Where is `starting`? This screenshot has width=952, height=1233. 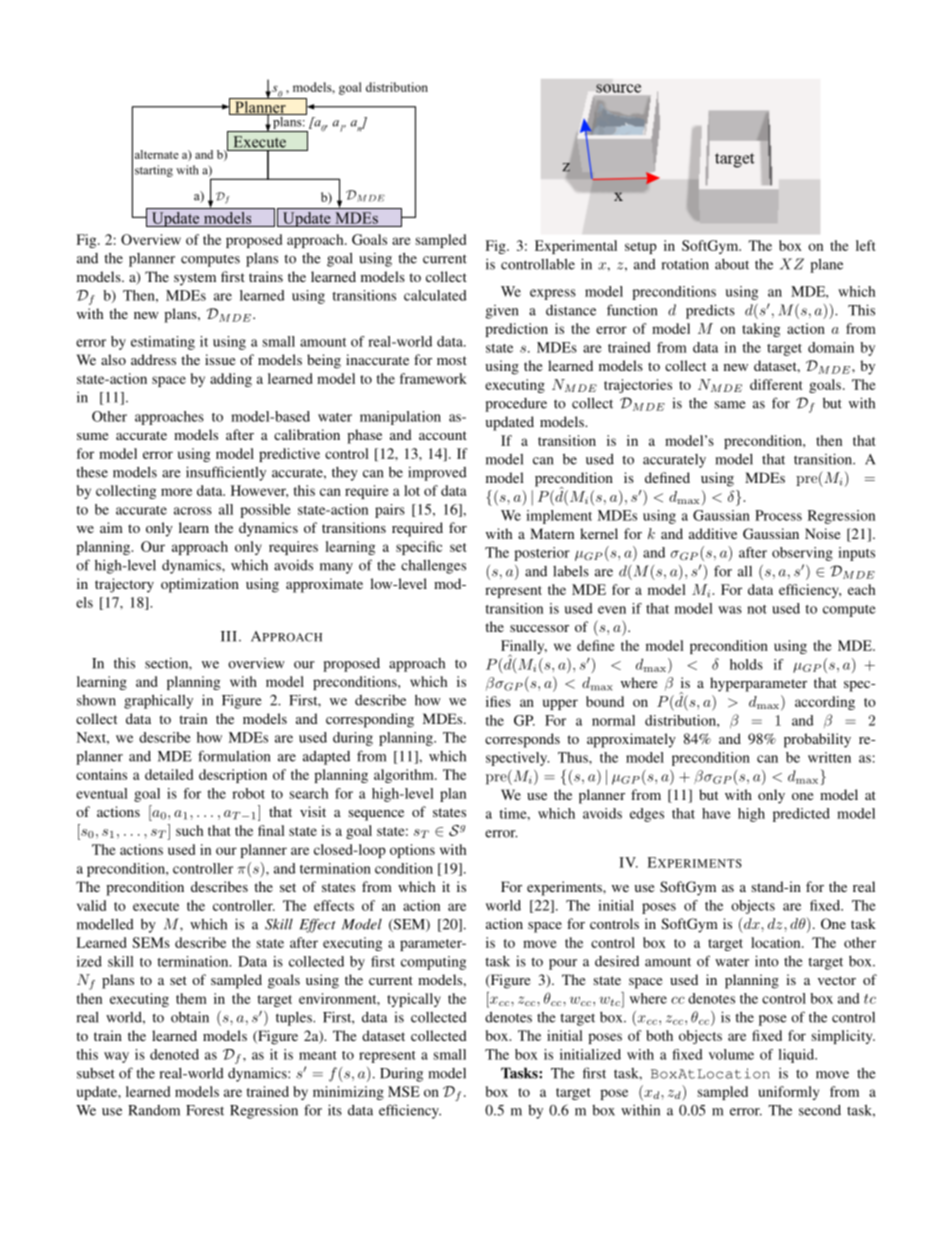 starting is located at coordinates (154, 171).
